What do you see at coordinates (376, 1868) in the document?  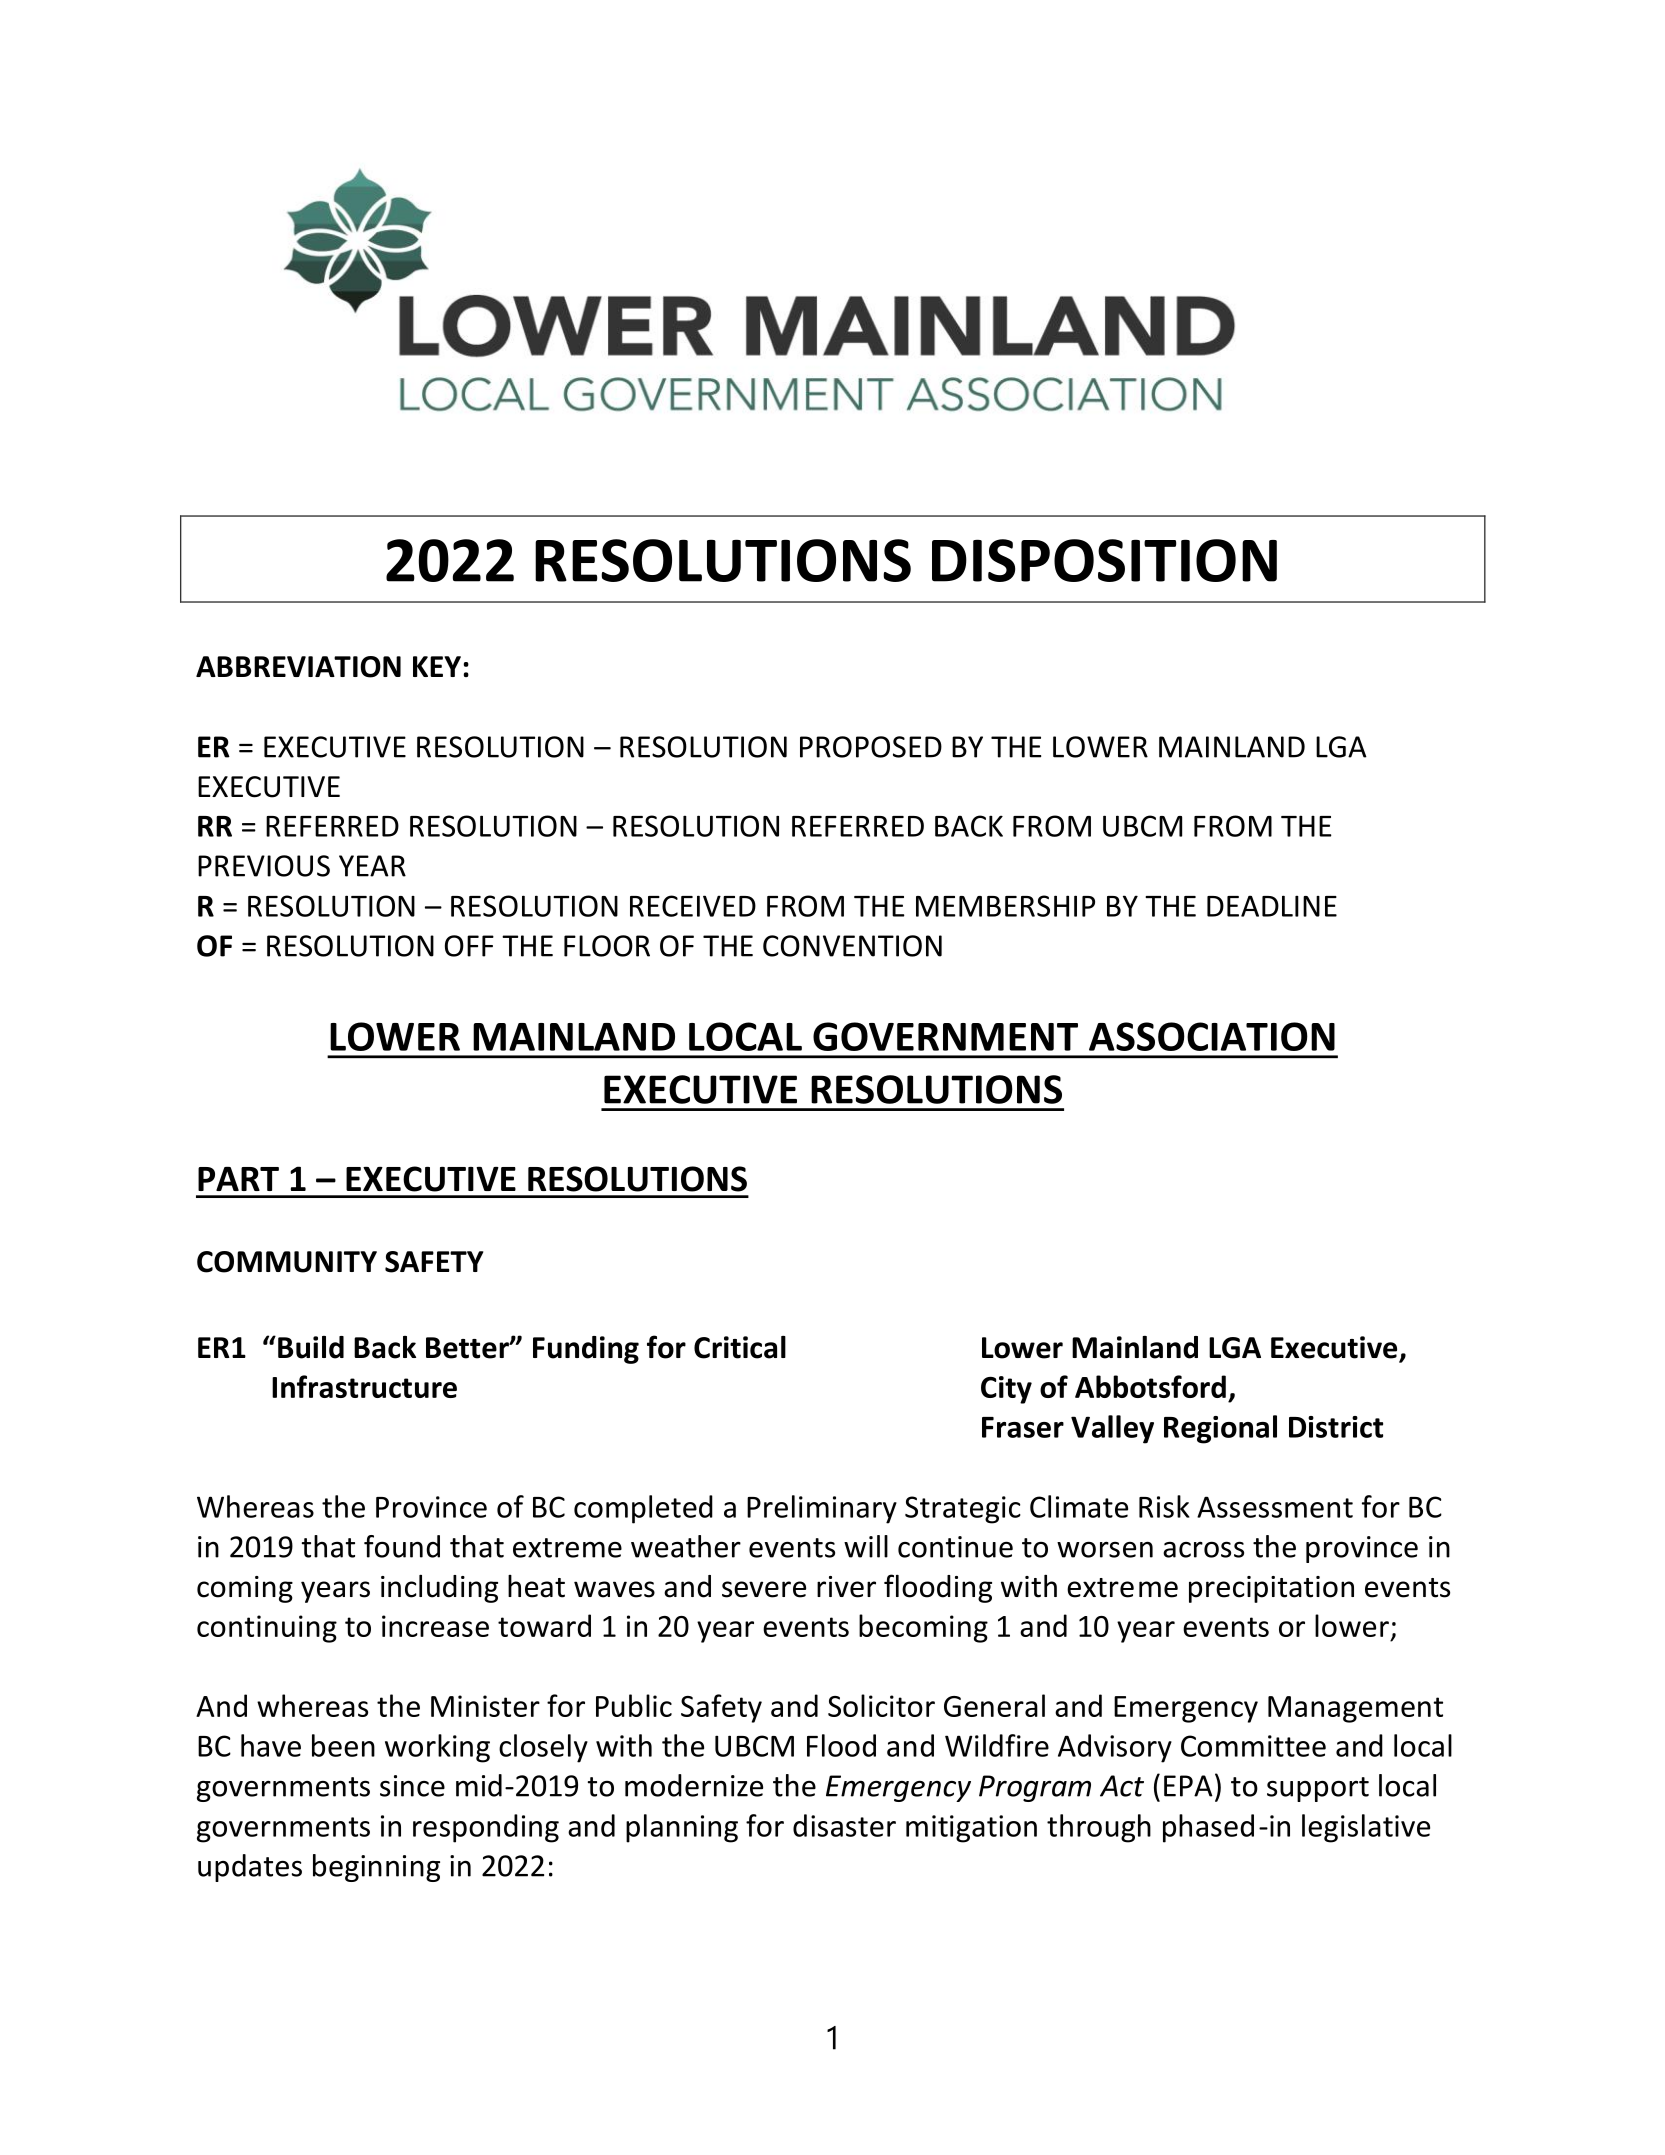 I see `beginning` at bounding box center [376, 1868].
